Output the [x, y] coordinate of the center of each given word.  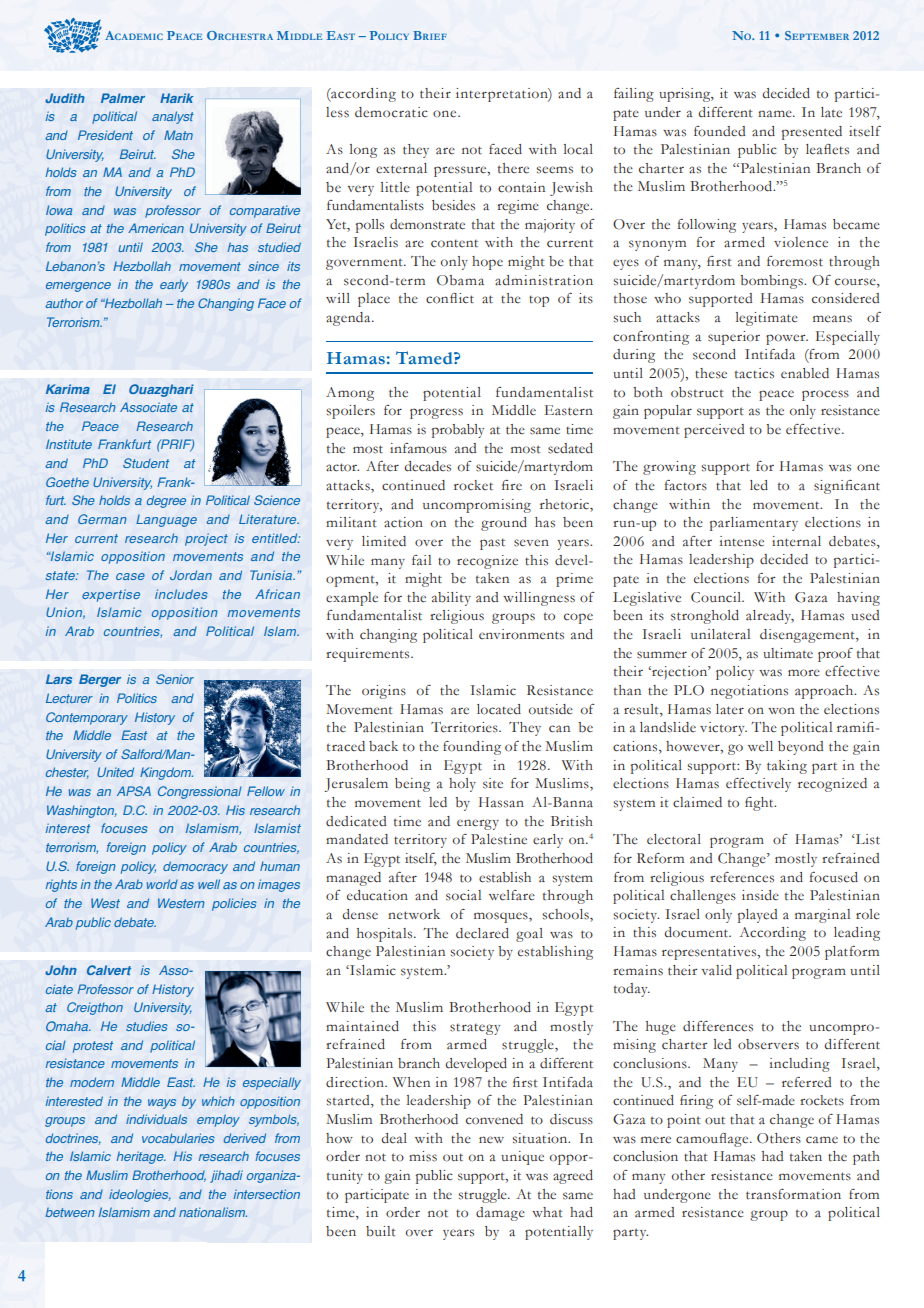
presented [812, 133]
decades [427, 466]
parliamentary [754, 524]
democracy [195, 867]
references [742, 877]
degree [166, 501]
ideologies [140, 1195]
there [513, 168]
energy [478, 824]
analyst [173, 117]
